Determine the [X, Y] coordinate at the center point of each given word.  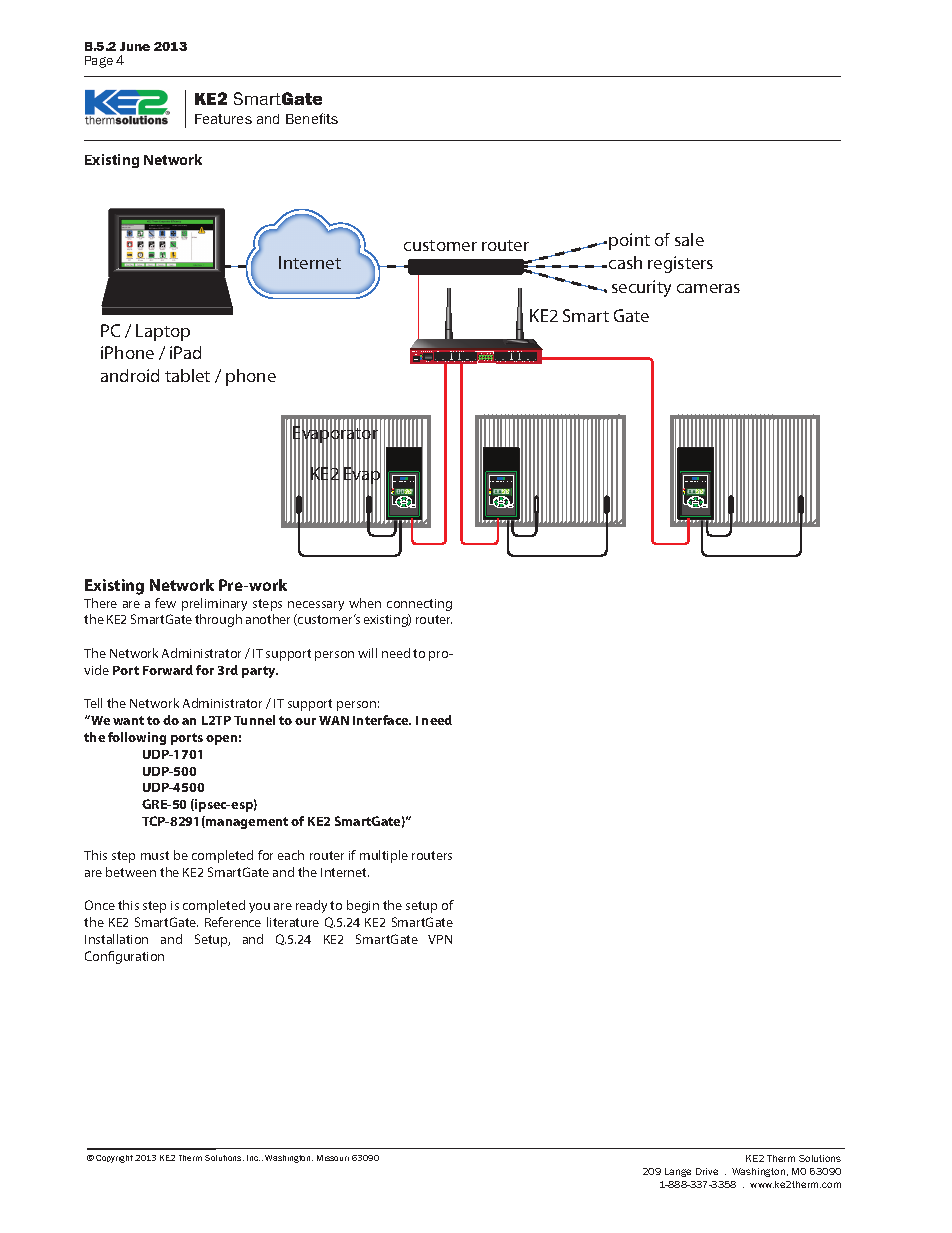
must [155, 855]
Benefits [312, 118]
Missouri [333, 1158]
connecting [419, 605]
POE [438, 351]
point [629, 241]
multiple [384, 856]
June [135, 46]
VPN [440, 939]
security [641, 288]
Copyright [114, 1159]
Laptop [163, 332]
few [165, 603]
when [365, 603]
